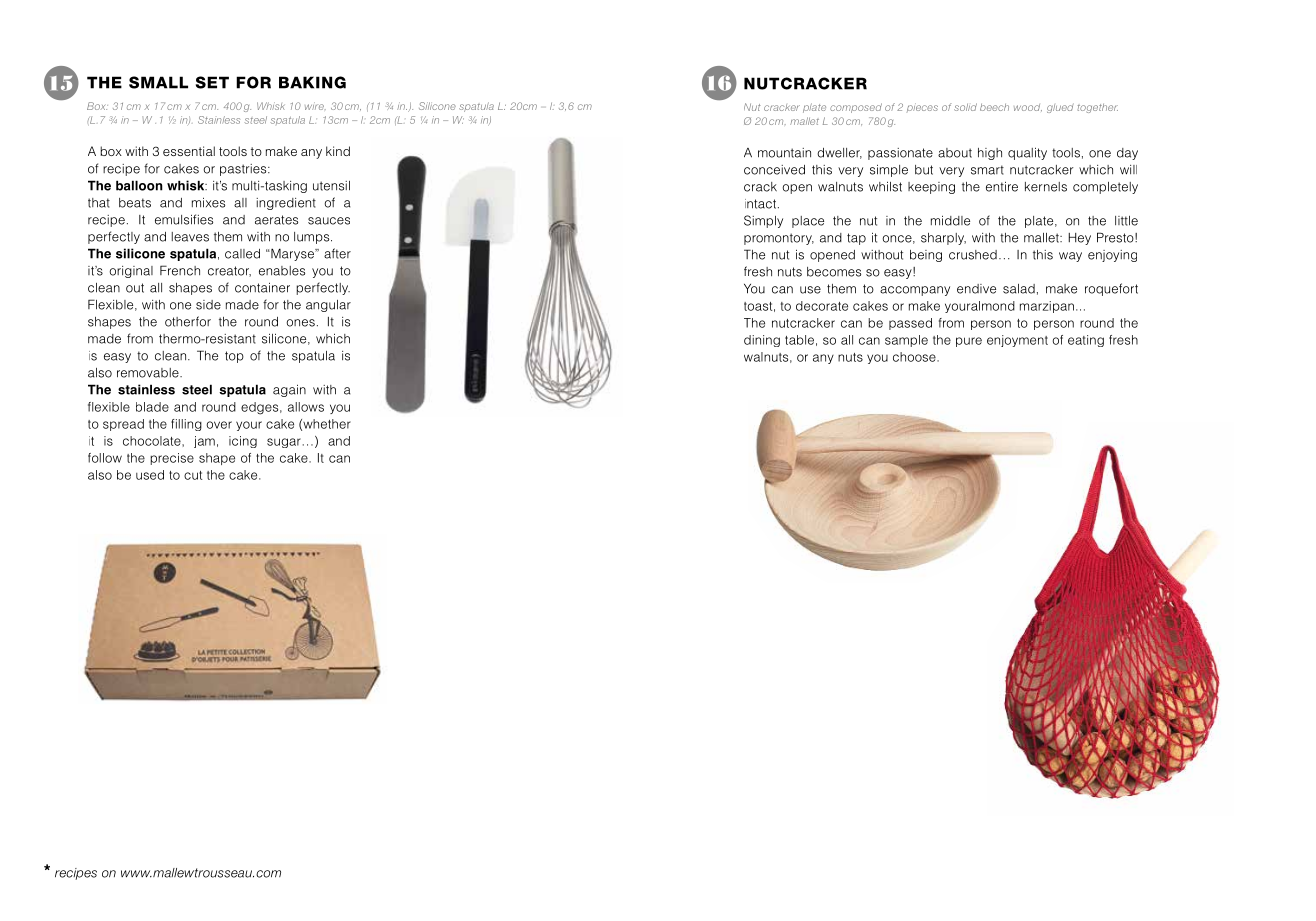 This screenshot has width=1316, height=921. I want to click on sugar, so click(284, 443).
